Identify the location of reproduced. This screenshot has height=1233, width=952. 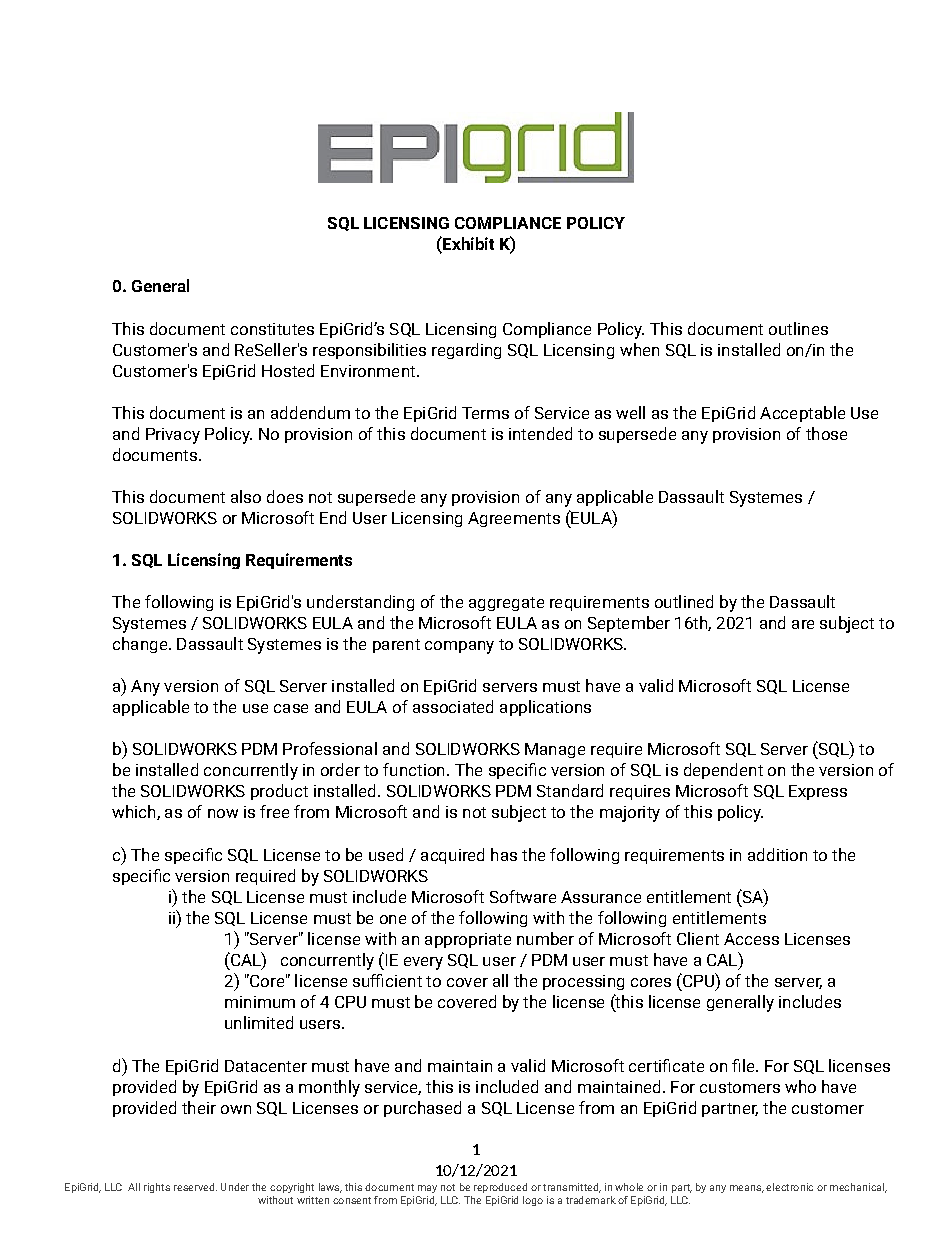
(500, 1188).
